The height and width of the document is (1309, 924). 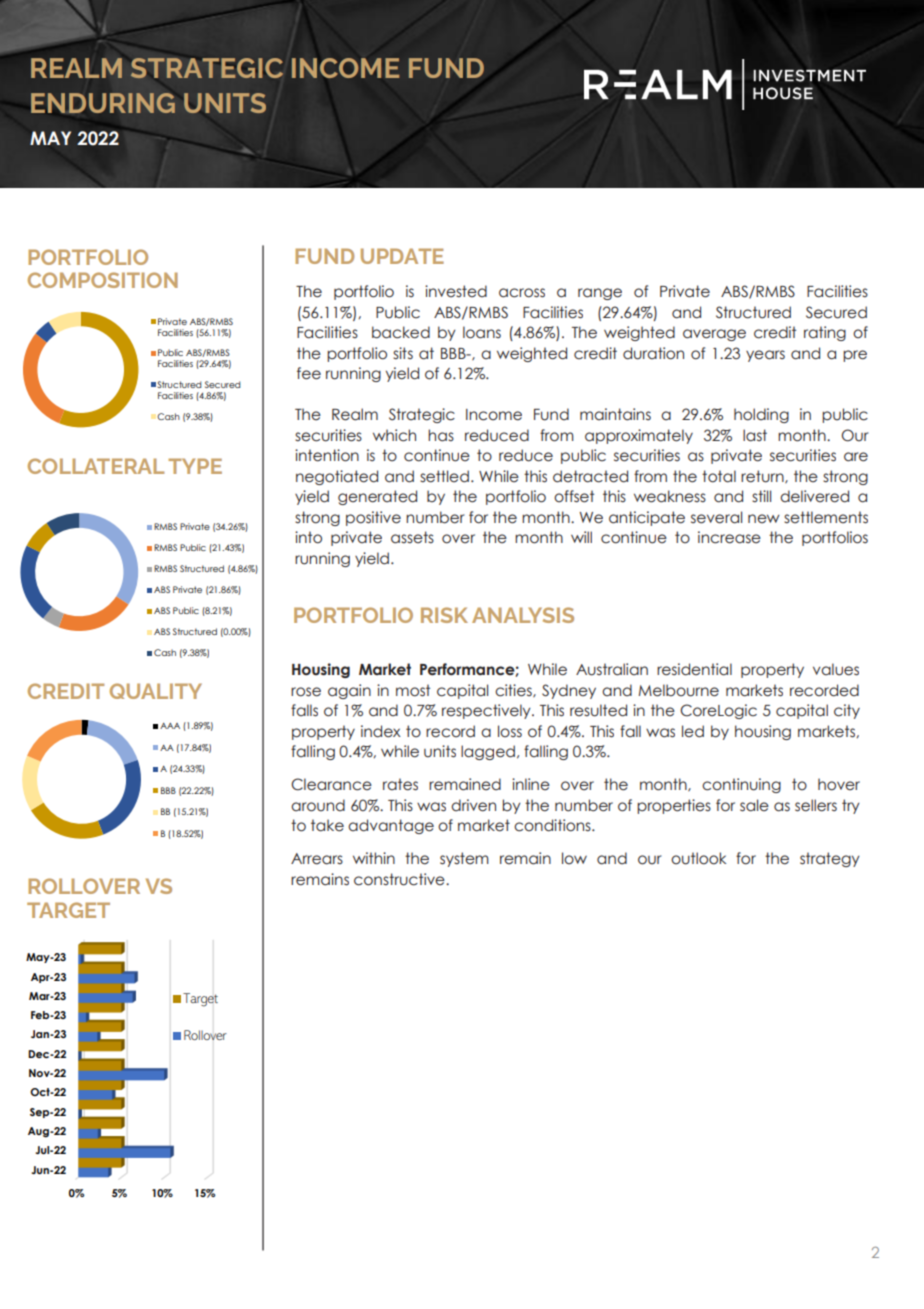 I want to click on still, so click(x=761, y=496).
